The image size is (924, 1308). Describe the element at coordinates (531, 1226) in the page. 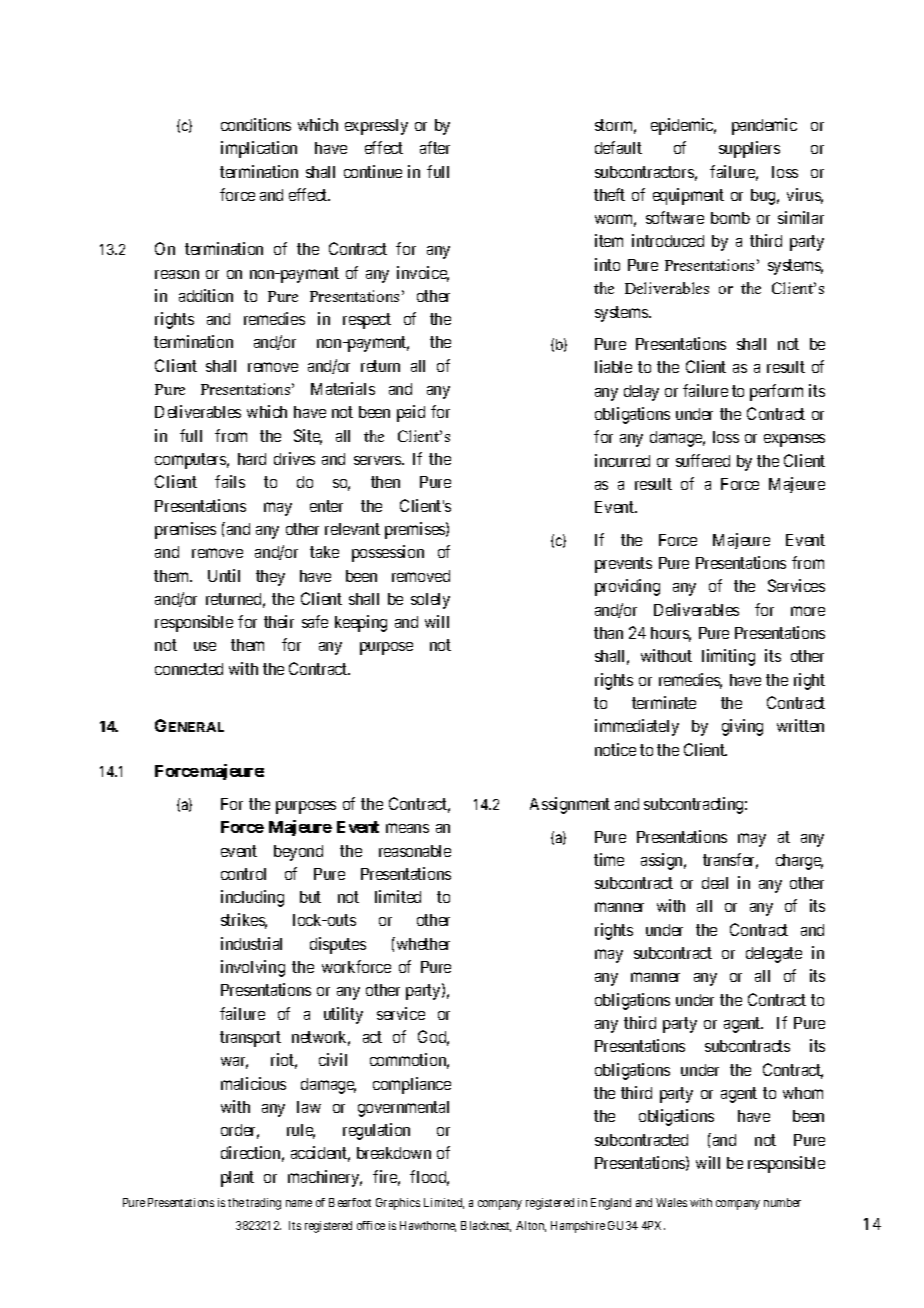

I see `Alton` at that location.
